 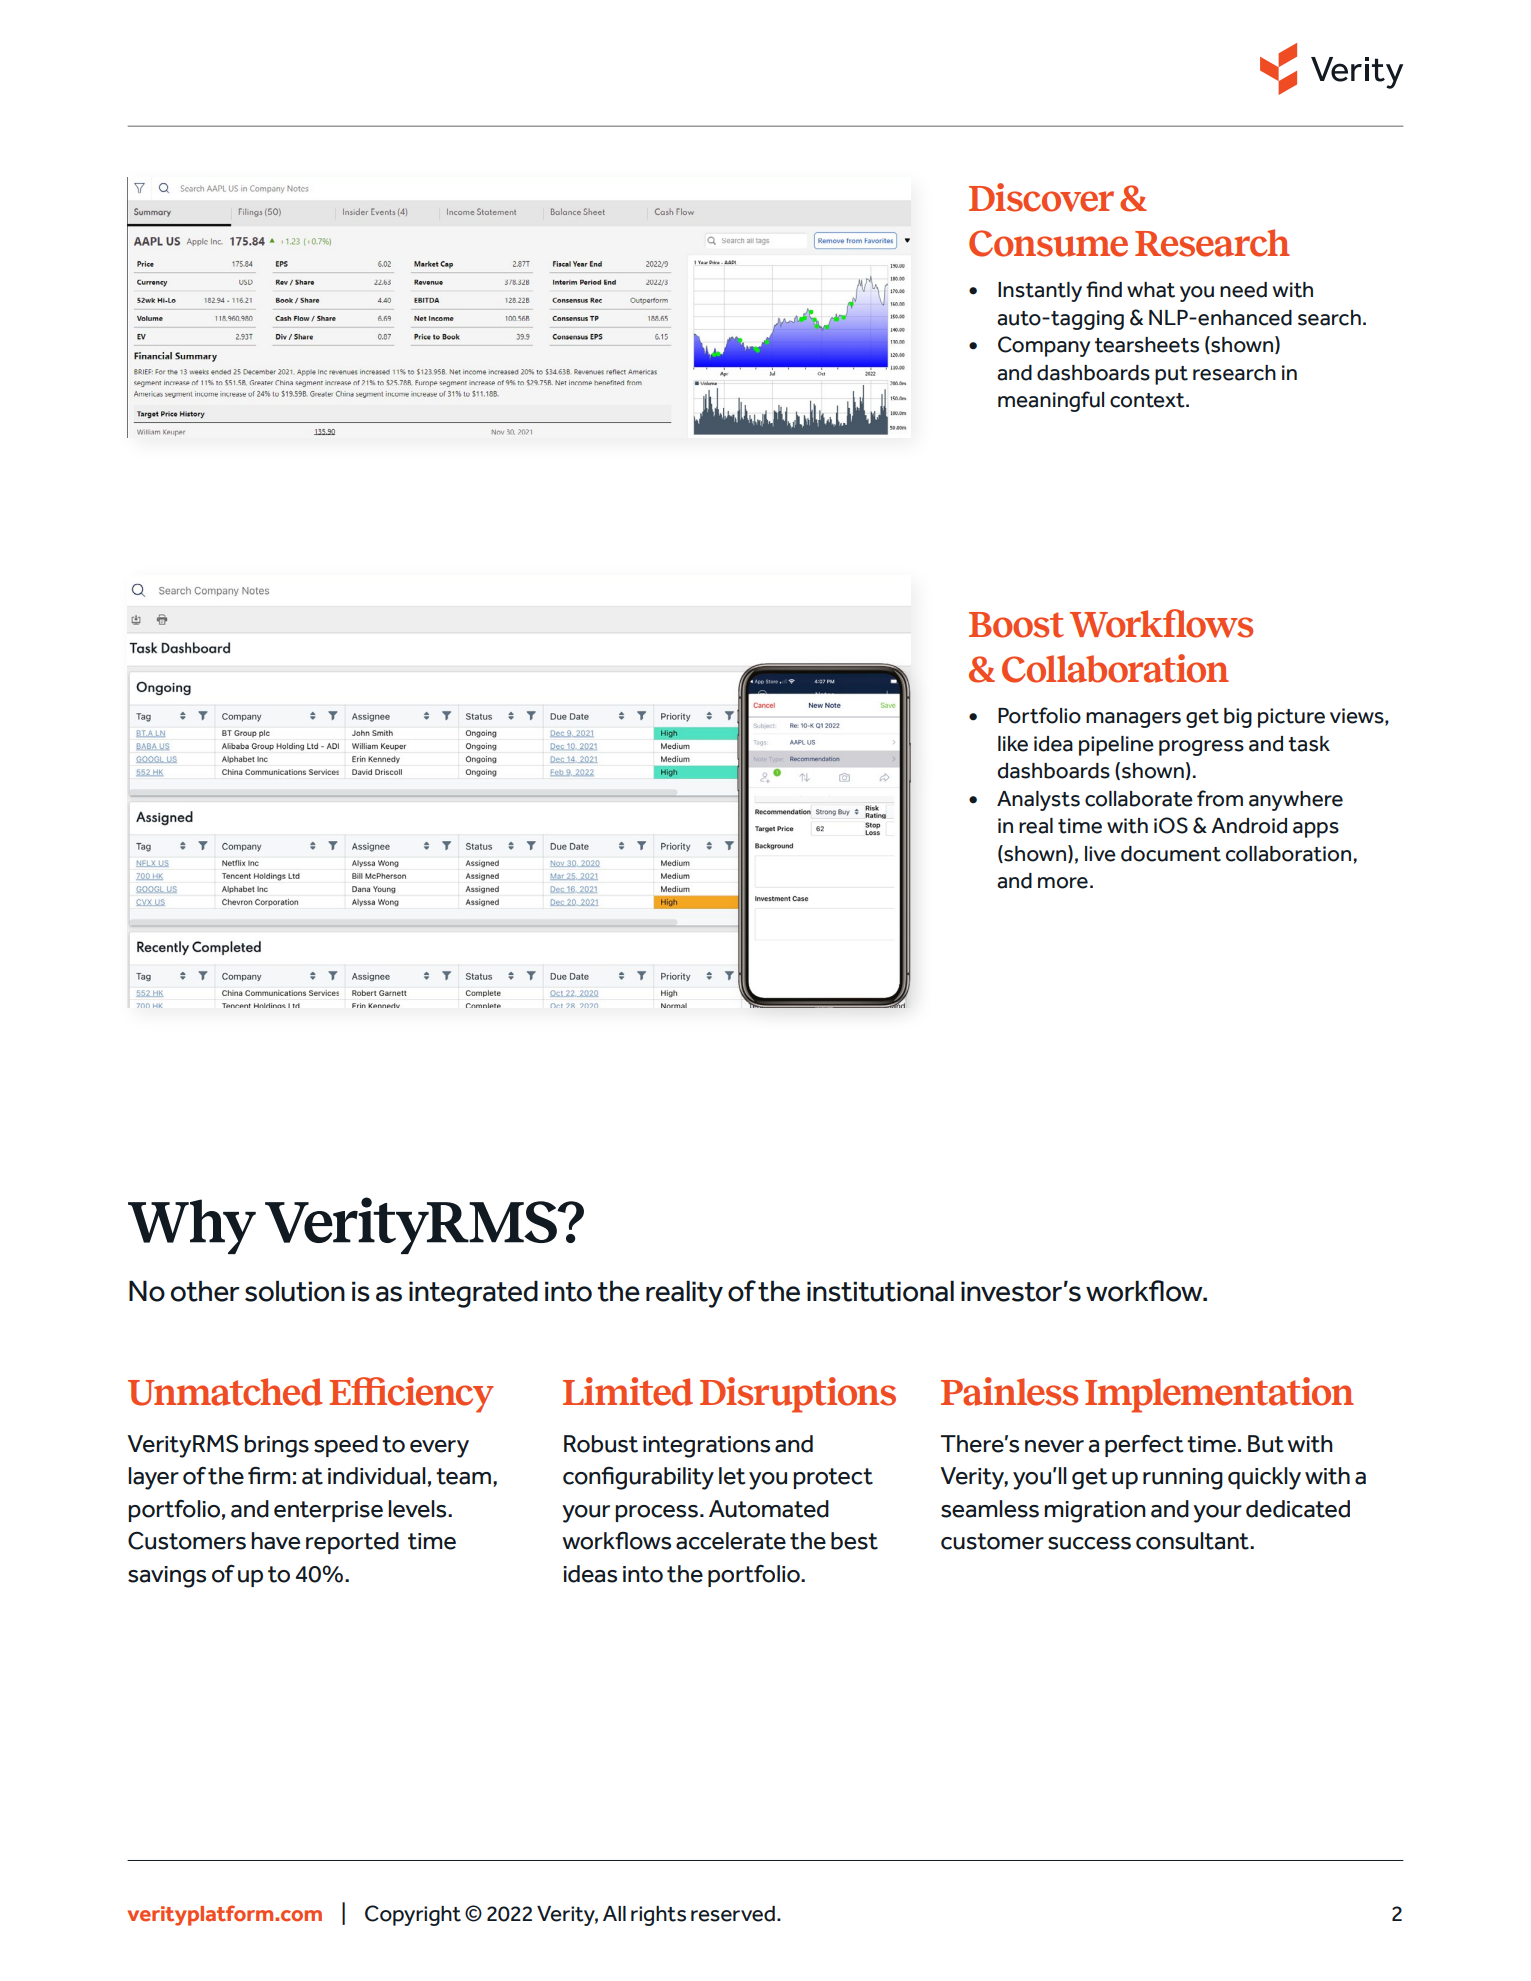 I want to click on Consume, so click(x=1048, y=243).
